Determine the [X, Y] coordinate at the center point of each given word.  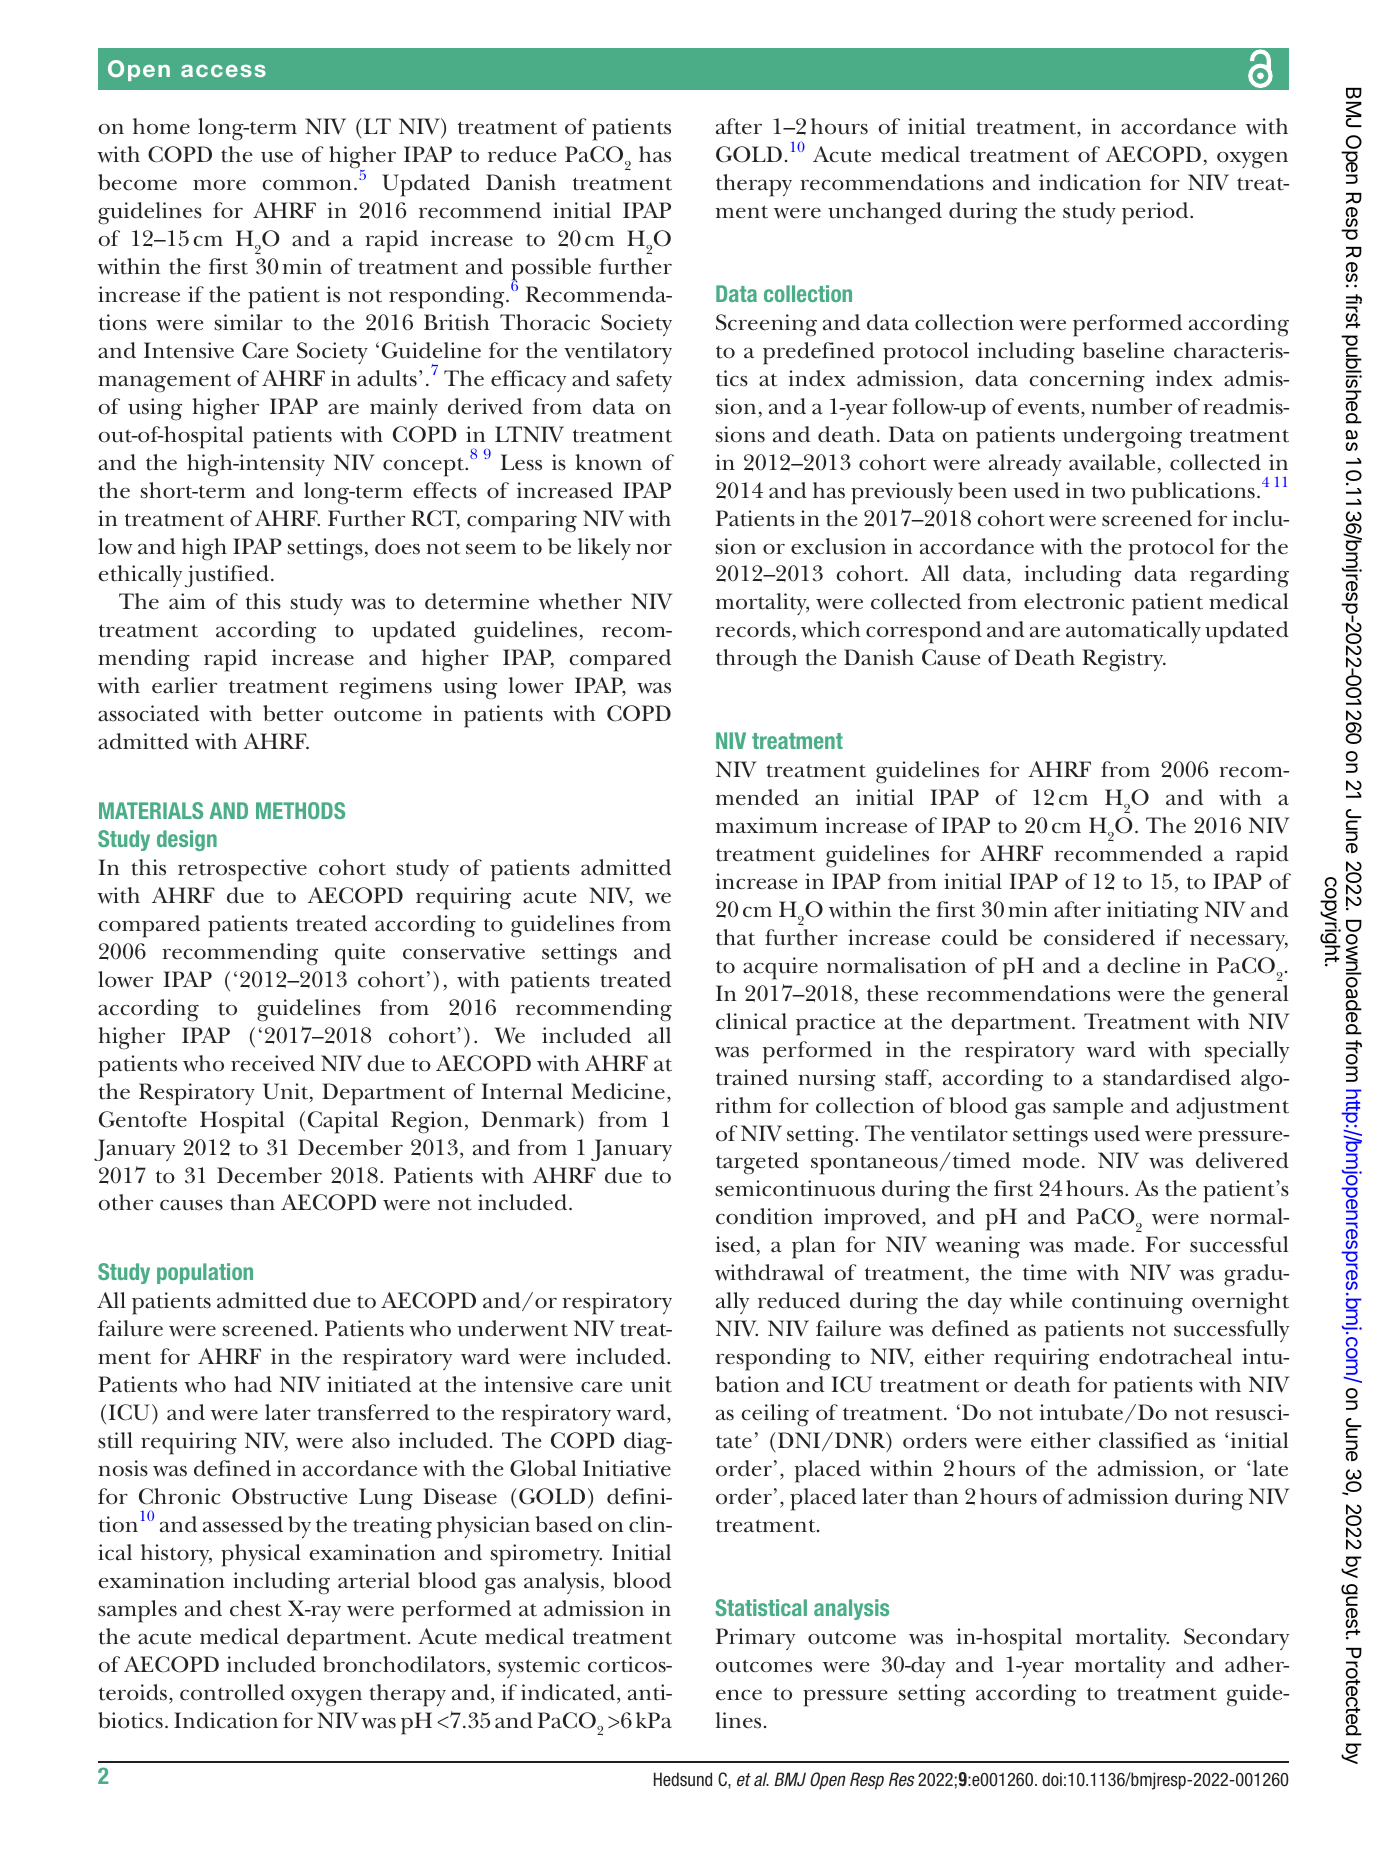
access [223, 71]
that [735, 937]
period [1156, 213]
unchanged [885, 213]
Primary [755, 1639]
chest [255, 1608]
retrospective [242, 870]
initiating [1153, 912]
